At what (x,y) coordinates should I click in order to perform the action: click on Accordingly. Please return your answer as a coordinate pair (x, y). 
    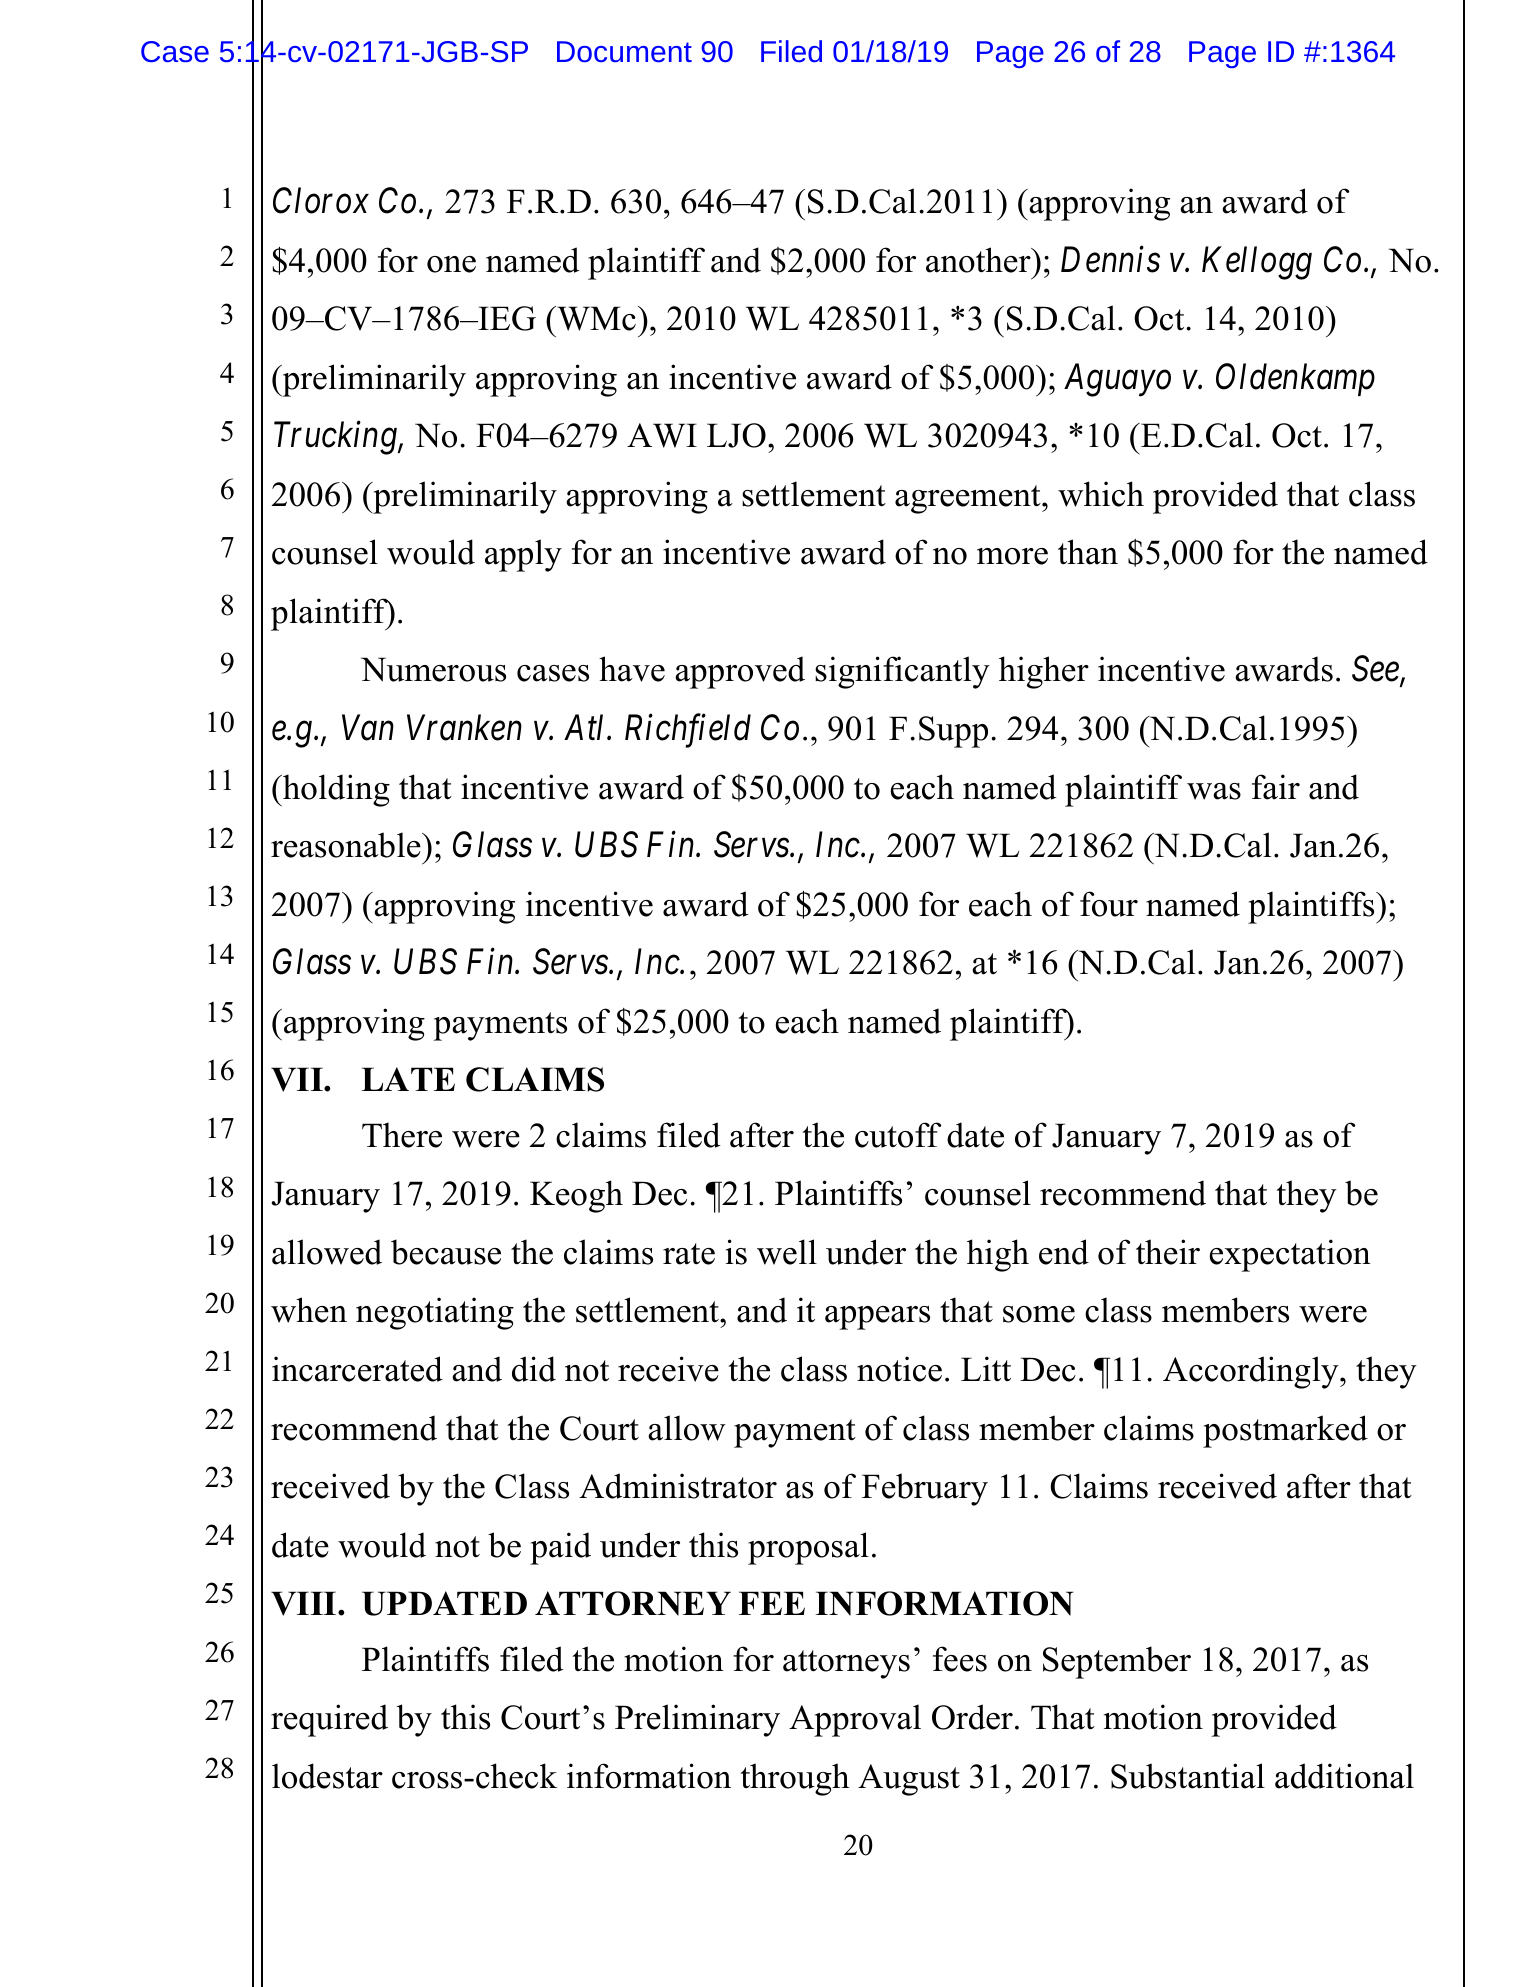
    Looking at the image, I should click on (1252, 1372).
